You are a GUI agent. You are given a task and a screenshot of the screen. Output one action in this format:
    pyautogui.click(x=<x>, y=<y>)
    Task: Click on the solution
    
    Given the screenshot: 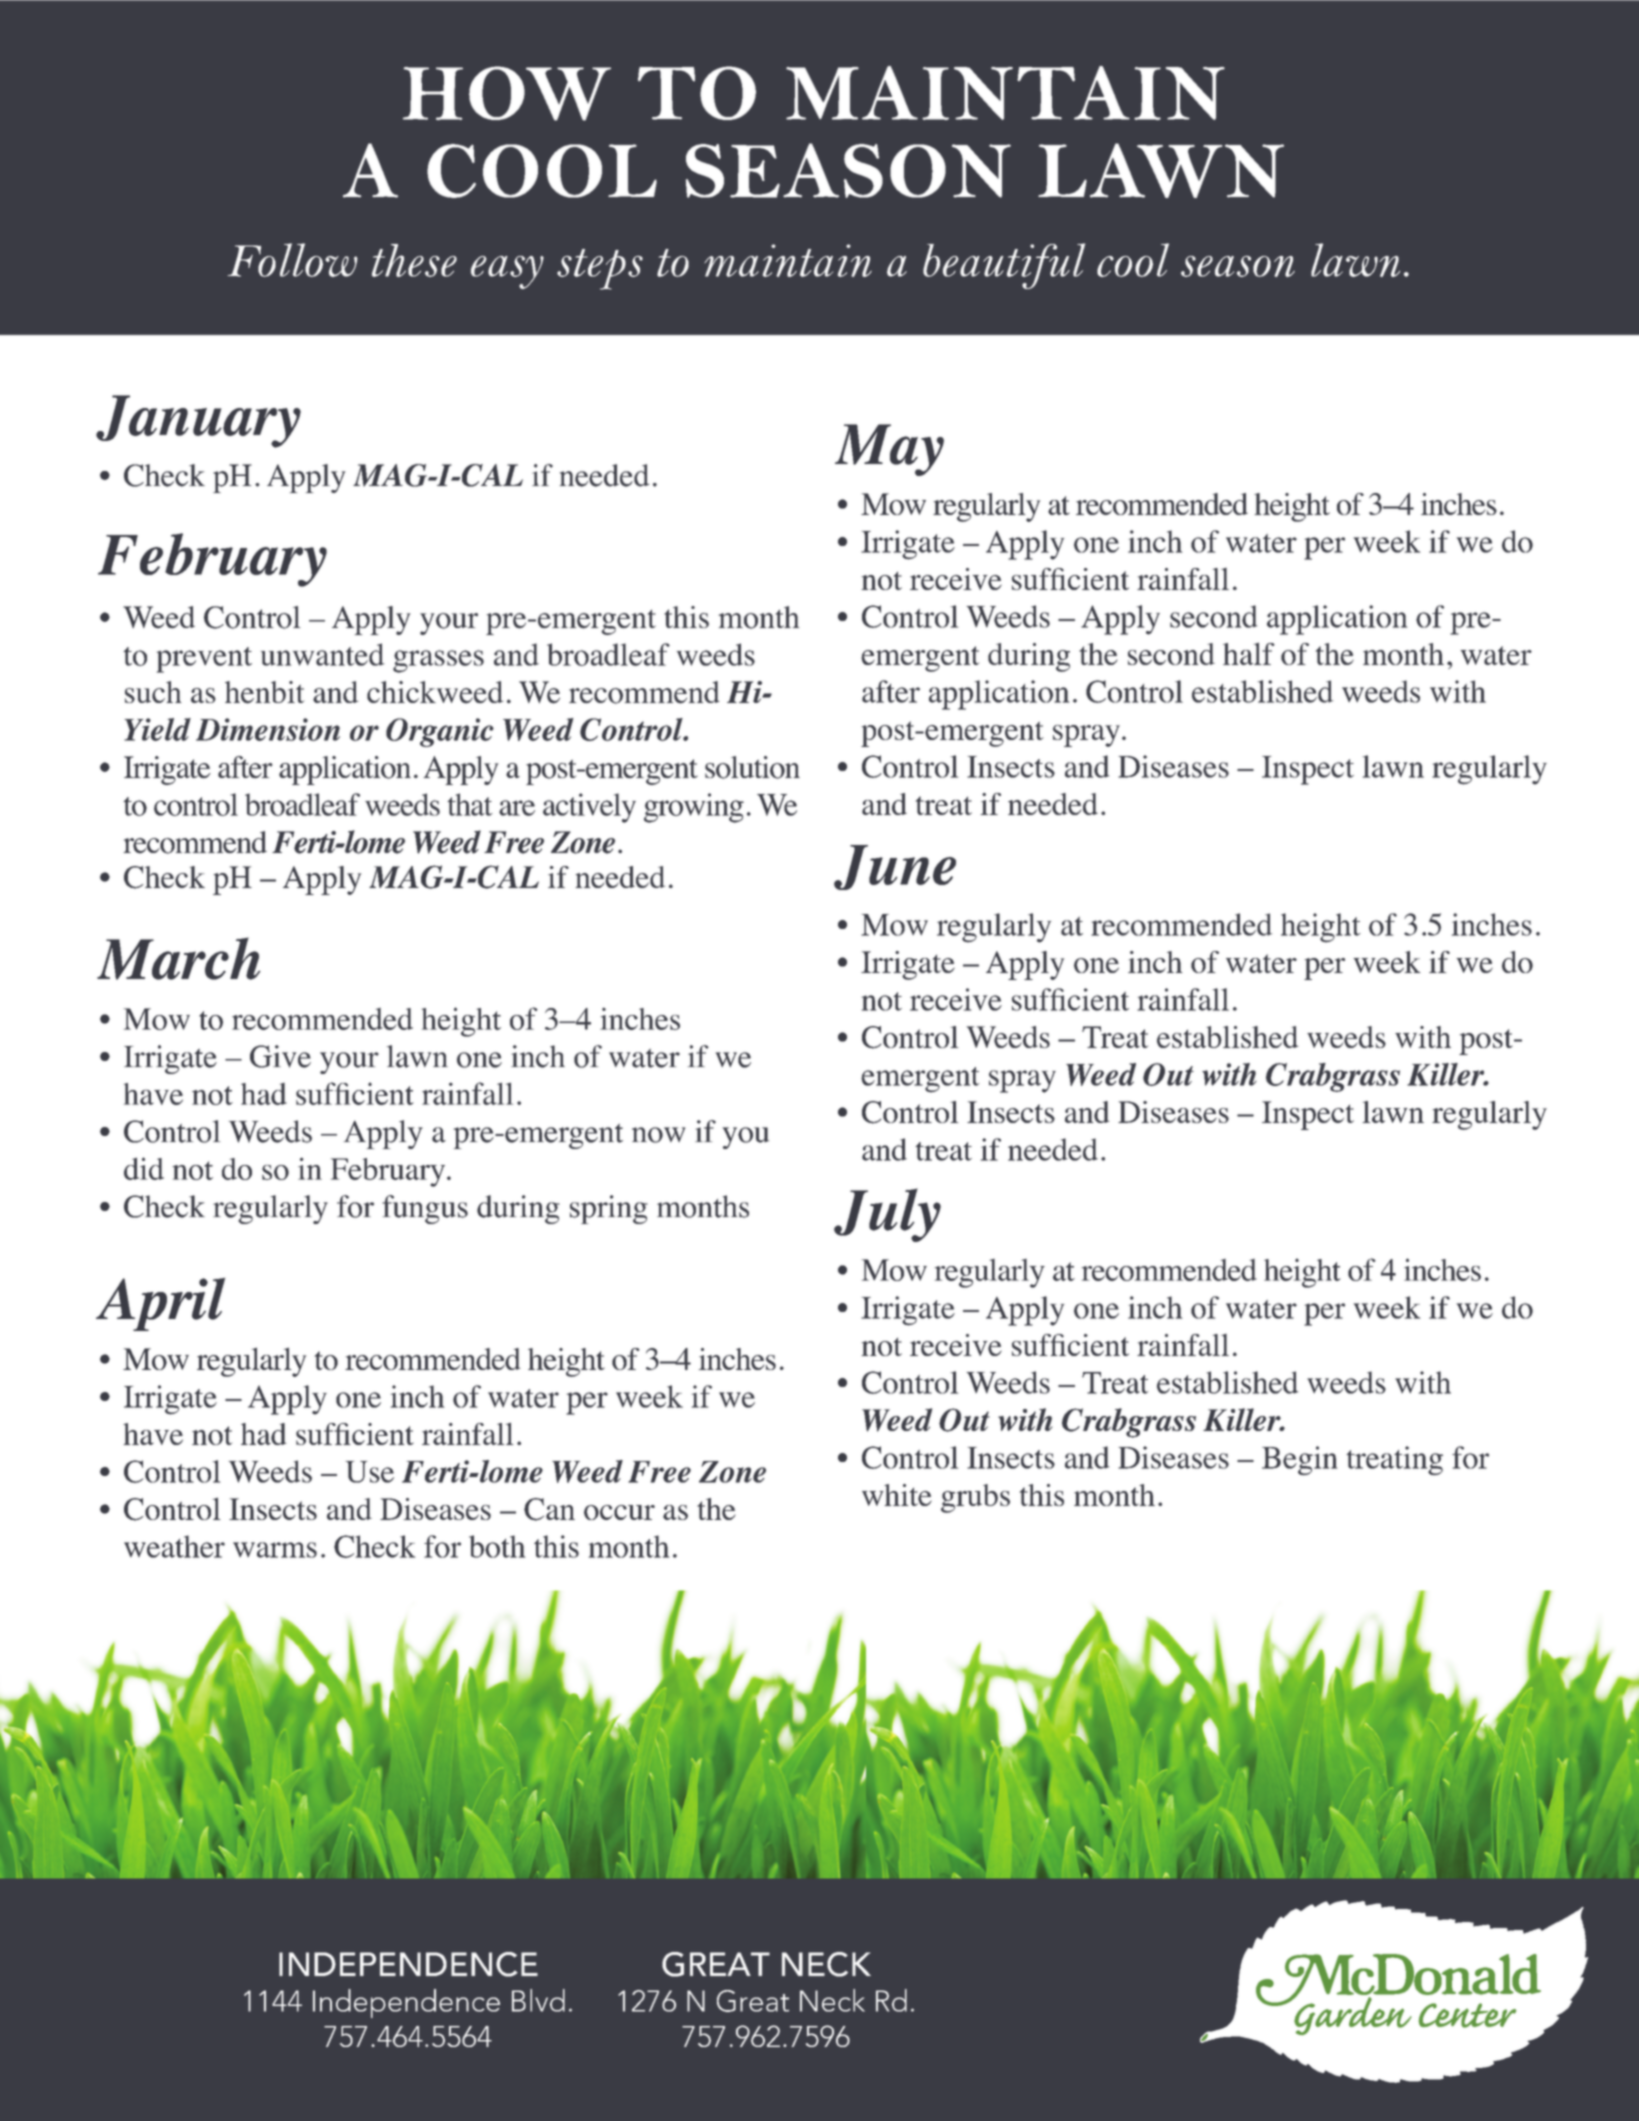 What is the action you would take?
    pyautogui.click(x=752, y=767)
